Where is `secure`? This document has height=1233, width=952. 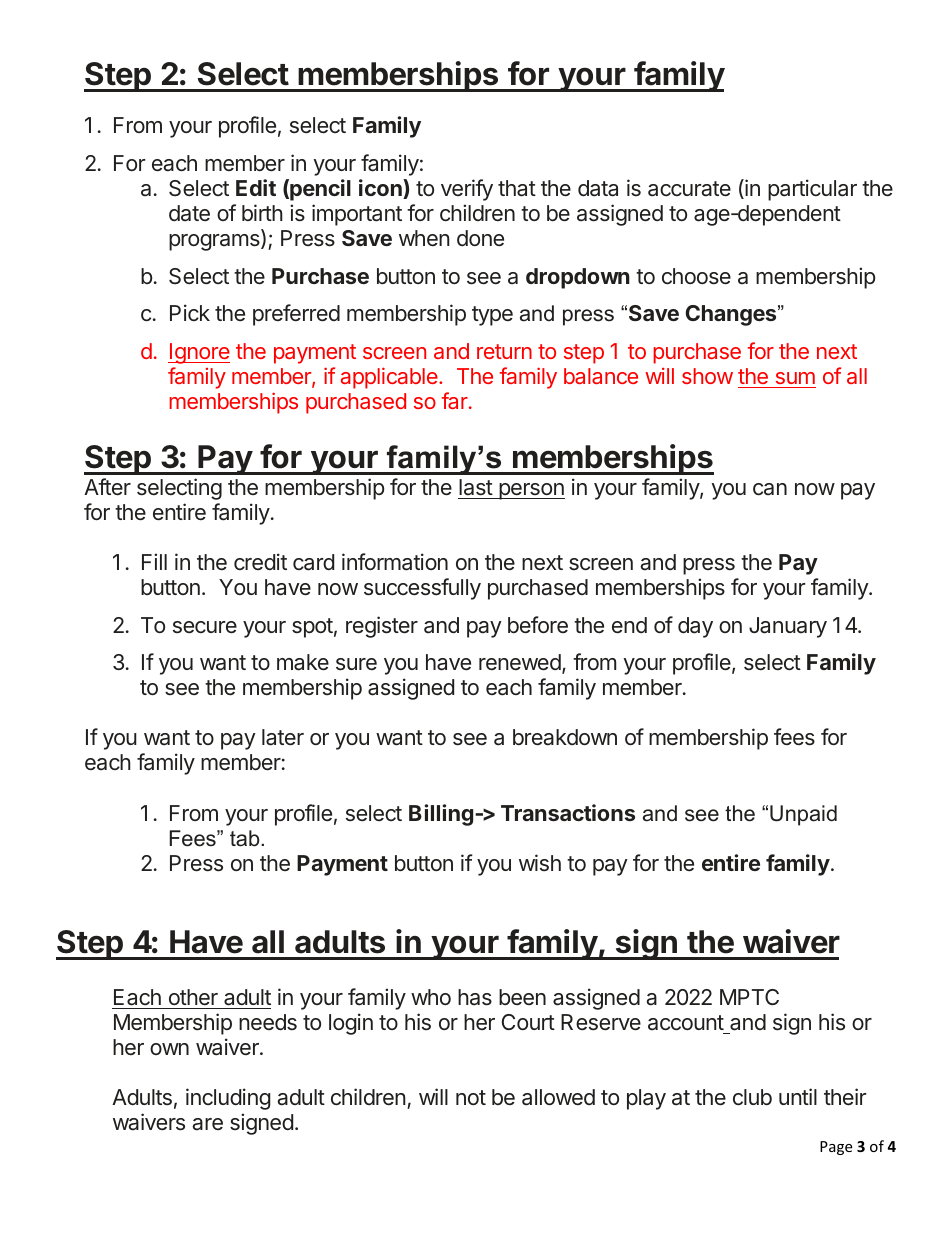
secure is located at coordinates (205, 627).
